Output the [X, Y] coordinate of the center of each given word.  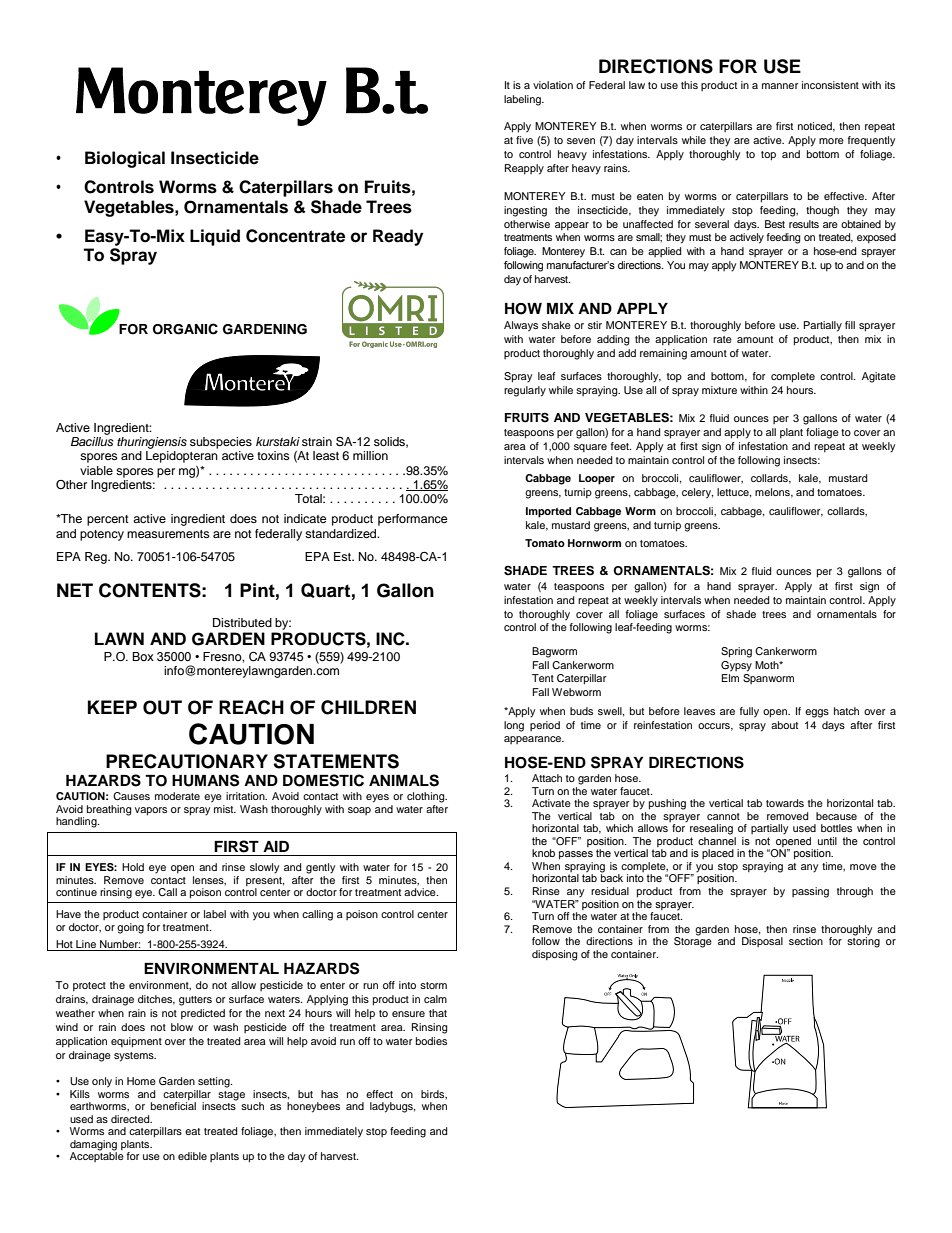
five [524, 140]
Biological [125, 159]
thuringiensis [152, 443]
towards [785, 803]
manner [780, 86]
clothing [427, 797]
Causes [131, 796]
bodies [431, 1041]
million [370, 455]
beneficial [173, 1106]
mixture [719, 390]
